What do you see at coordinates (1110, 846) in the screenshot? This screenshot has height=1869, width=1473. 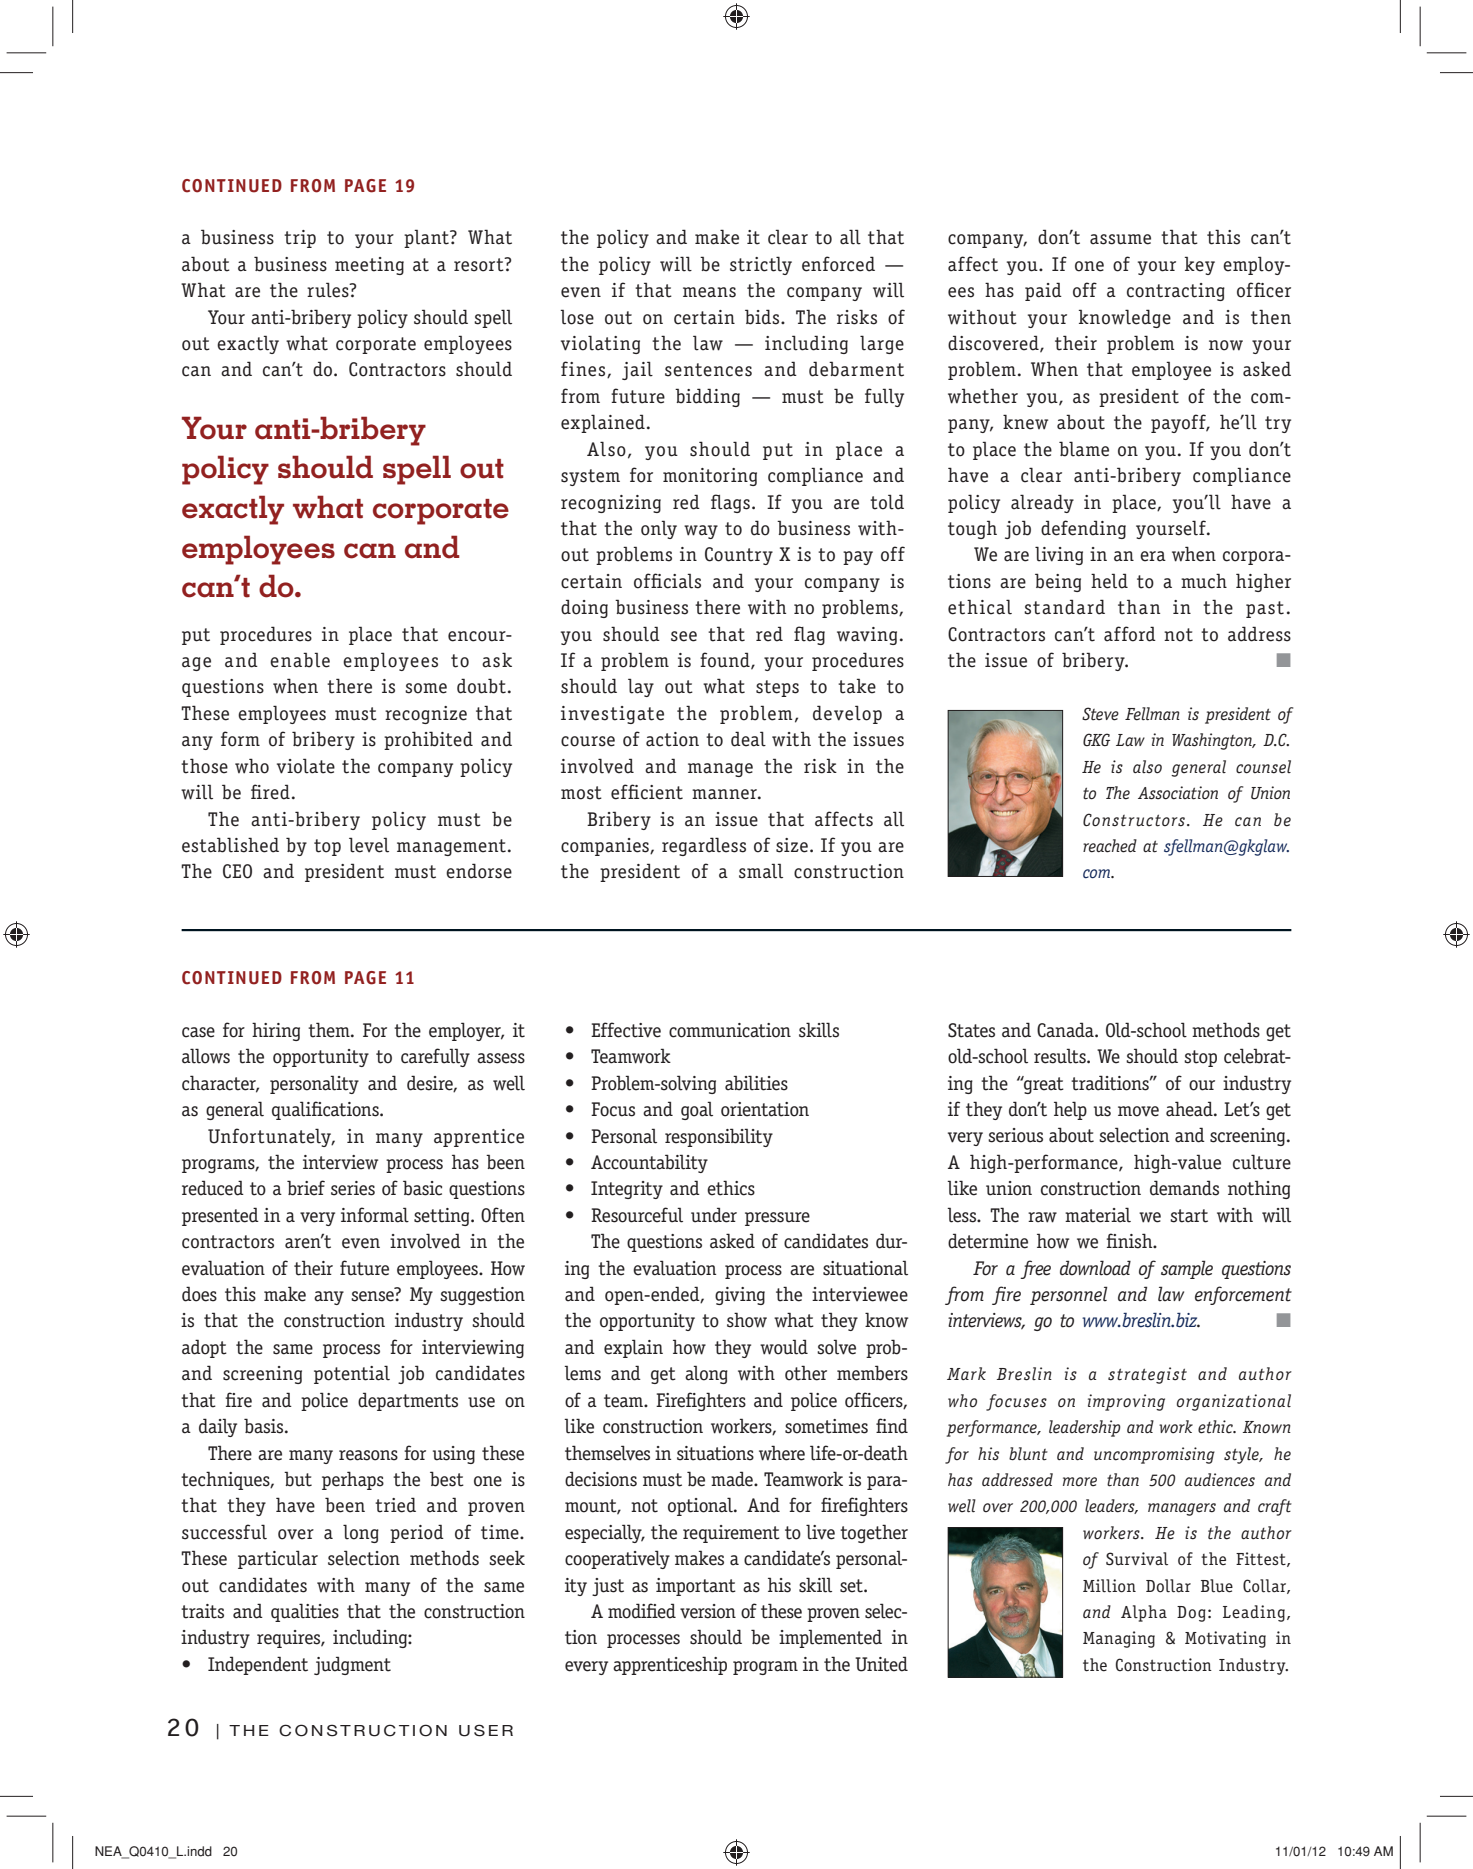 I see `reached` at bounding box center [1110, 846].
